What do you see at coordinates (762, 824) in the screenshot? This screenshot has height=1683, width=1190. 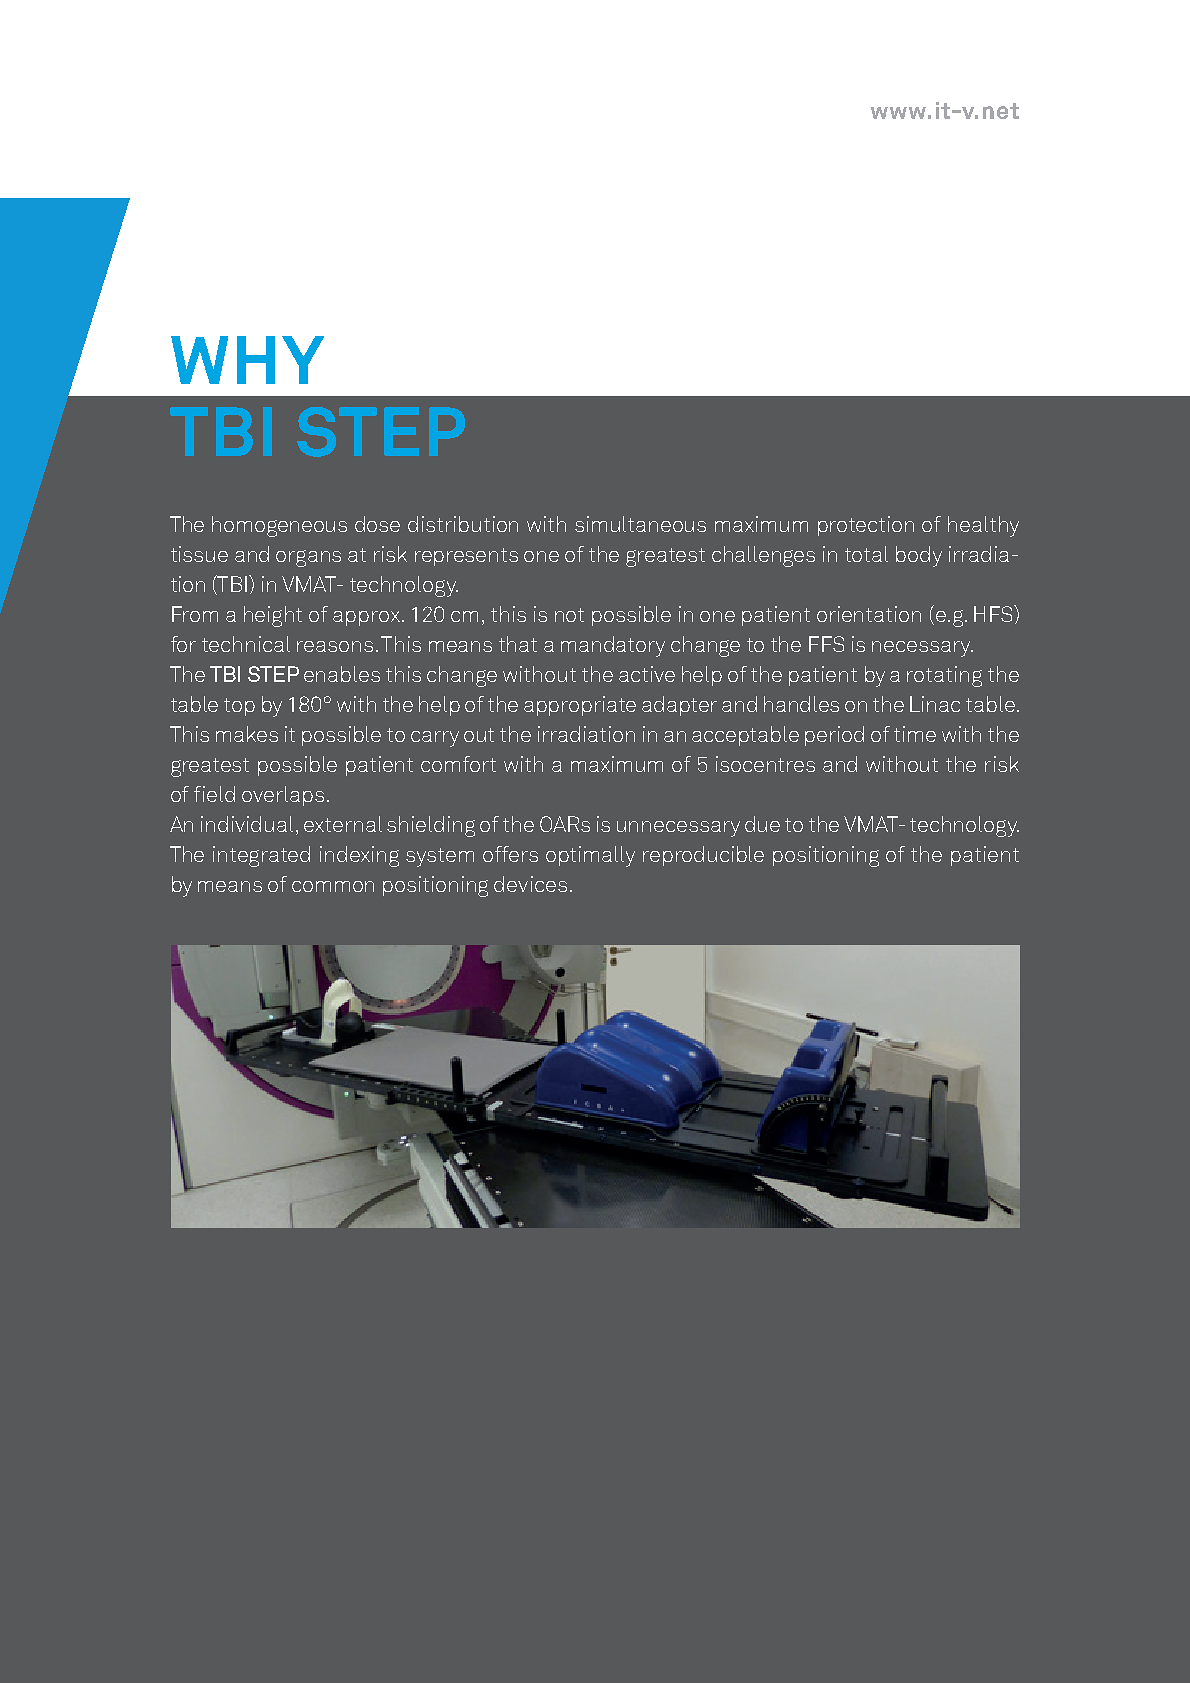 I see `due` at bounding box center [762, 824].
